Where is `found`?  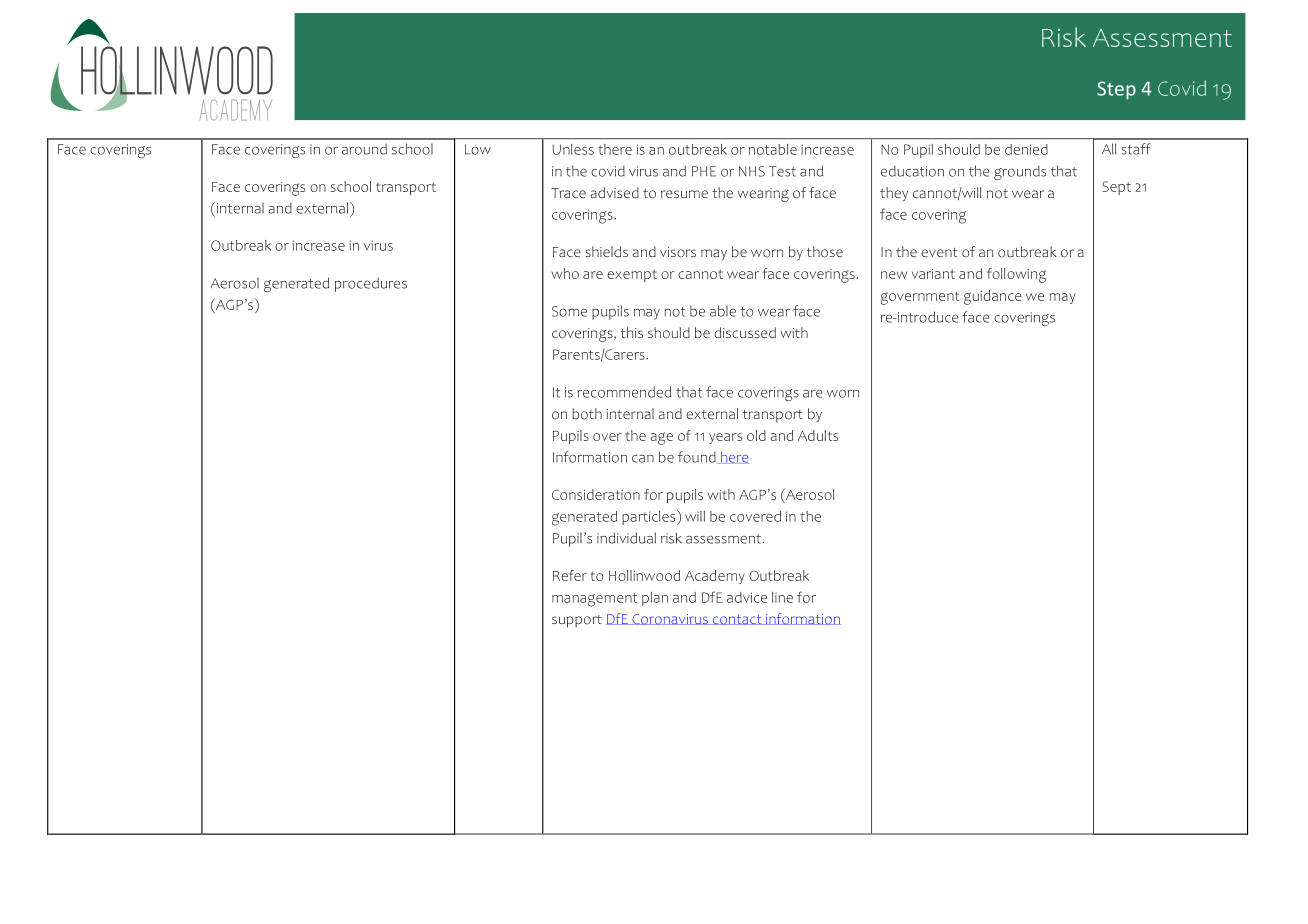 found is located at coordinates (698, 457).
